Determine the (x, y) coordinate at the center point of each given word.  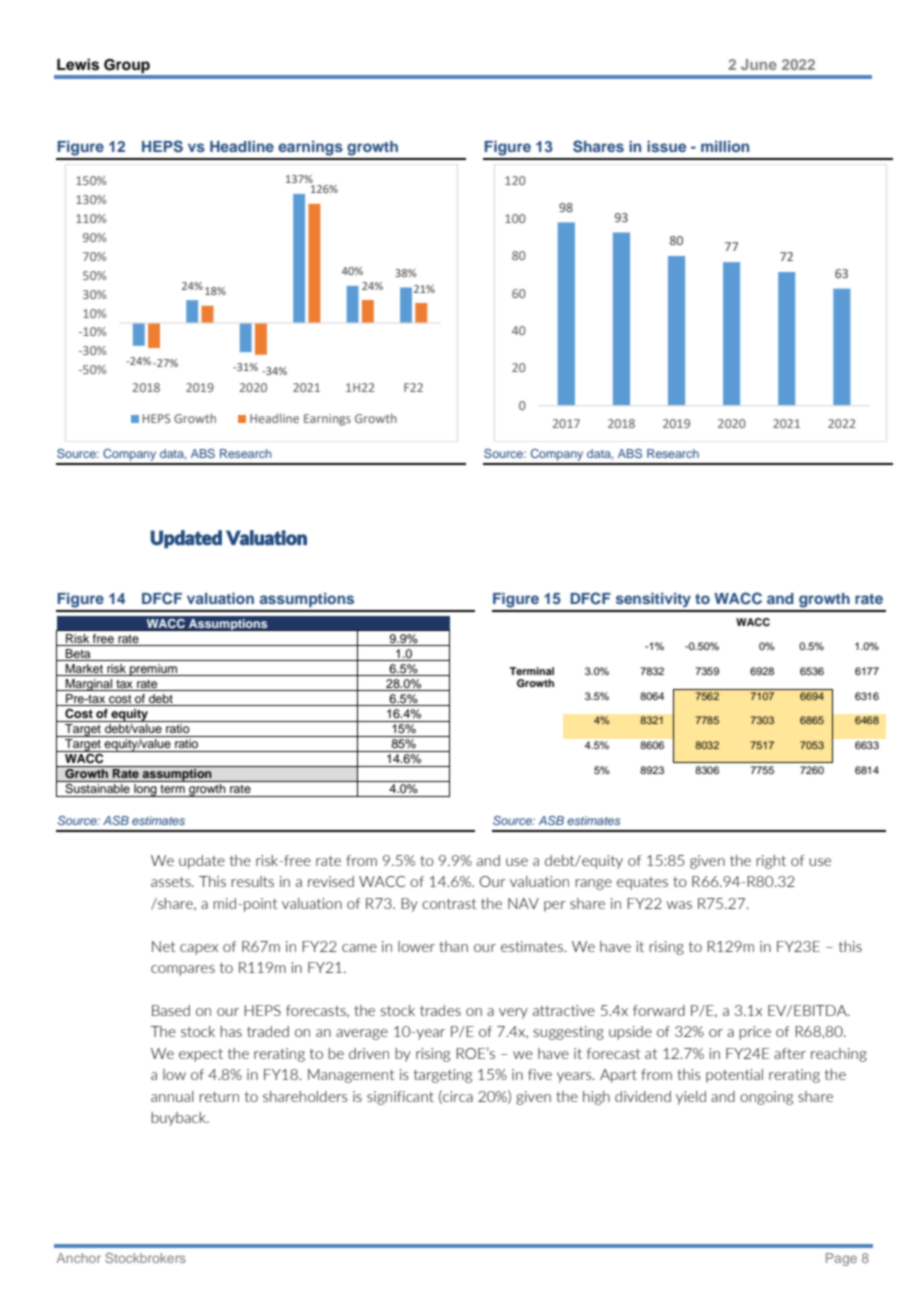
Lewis (78, 64)
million (725, 146)
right (771, 862)
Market (84, 670)
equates (642, 883)
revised (331, 881)
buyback (180, 1119)
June (759, 64)
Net (164, 946)
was (679, 905)
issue (666, 146)
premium (153, 670)
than (453, 946)
